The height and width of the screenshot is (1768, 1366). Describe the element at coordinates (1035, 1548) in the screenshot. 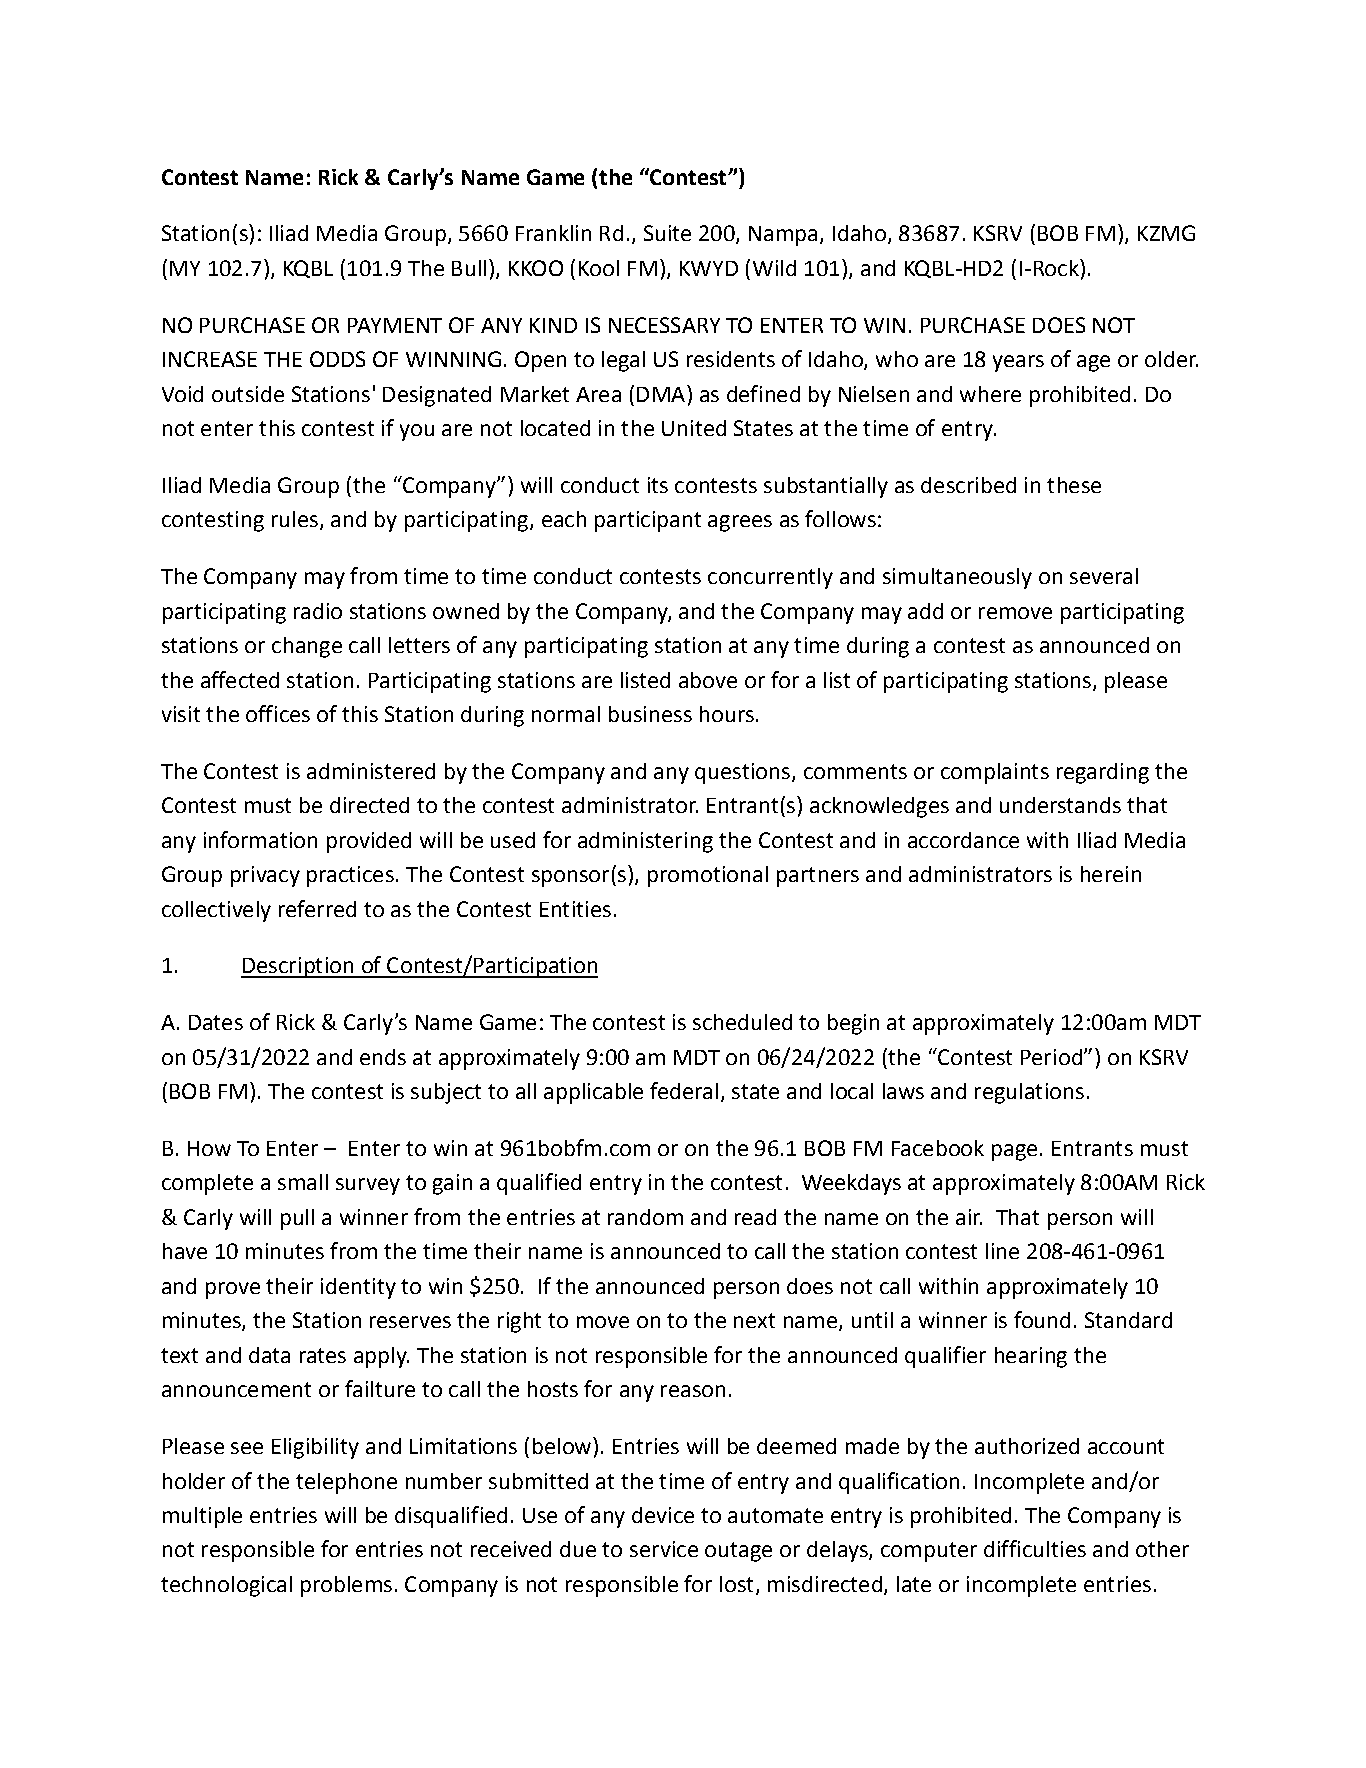

I see `difficulties` at that location.
